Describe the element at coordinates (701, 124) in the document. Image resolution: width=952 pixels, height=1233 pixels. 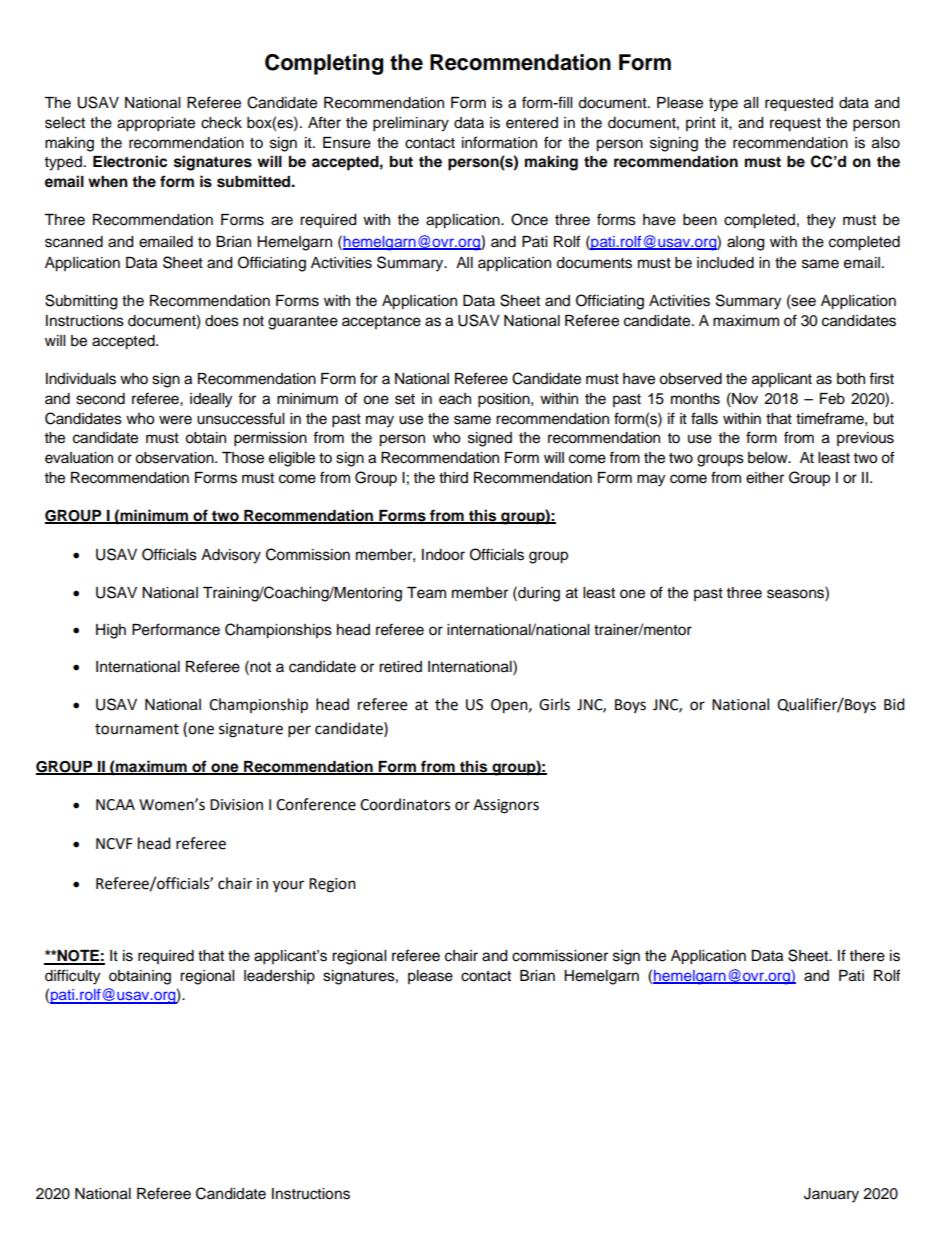
I see `print` at that location.
